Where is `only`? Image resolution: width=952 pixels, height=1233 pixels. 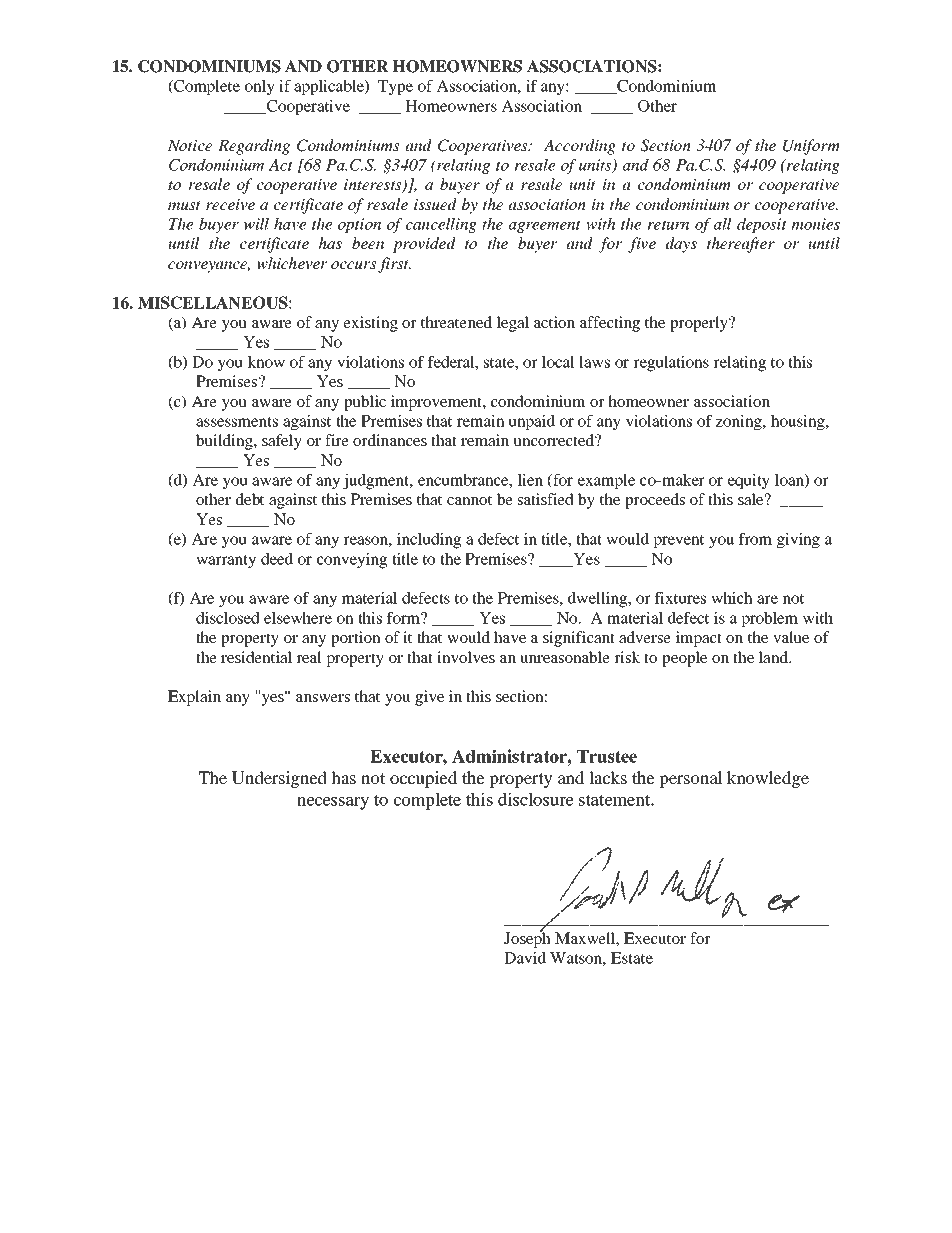
only is located at coordinates (260, 88).
